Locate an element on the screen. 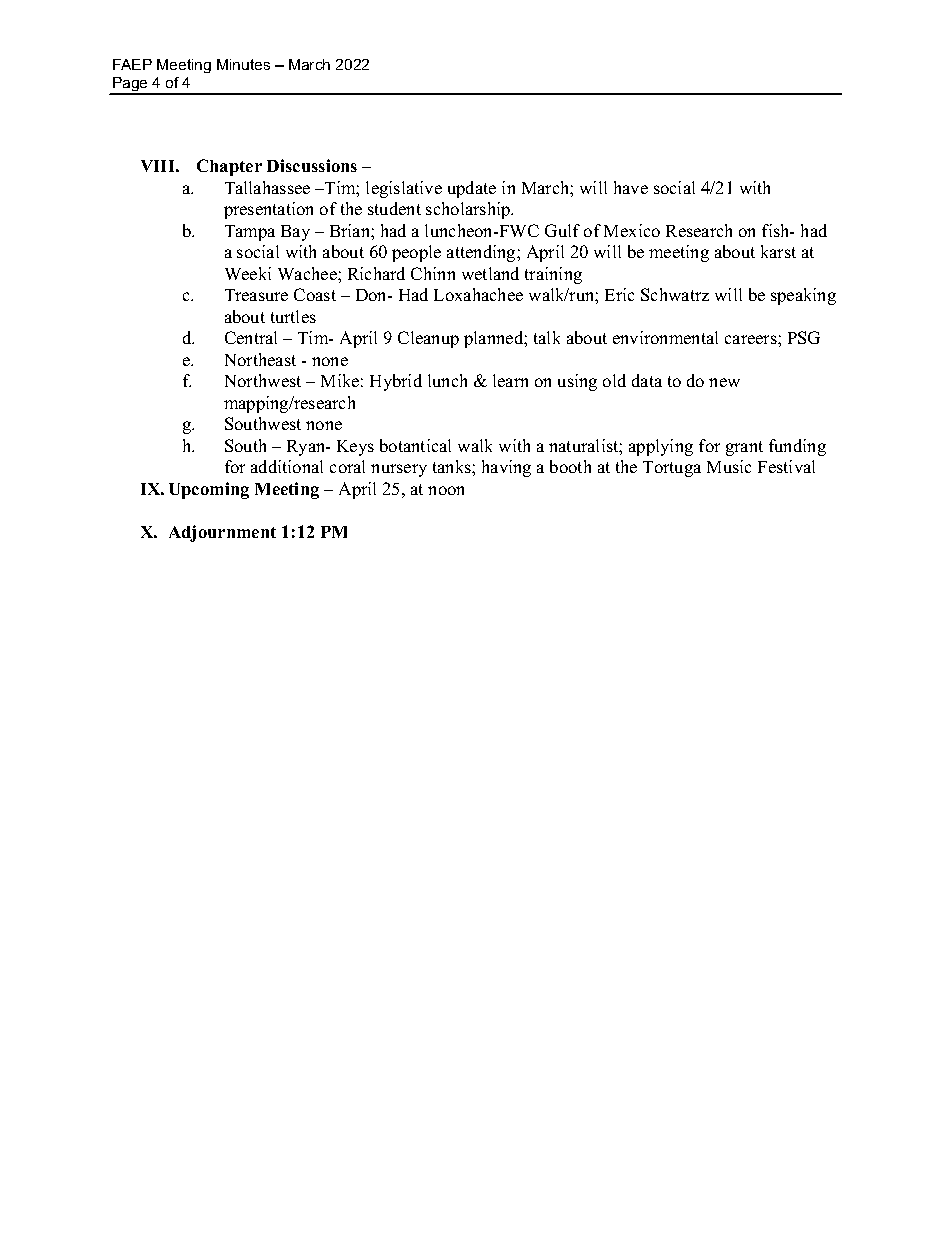  have is located at coordinates (631, 187).
